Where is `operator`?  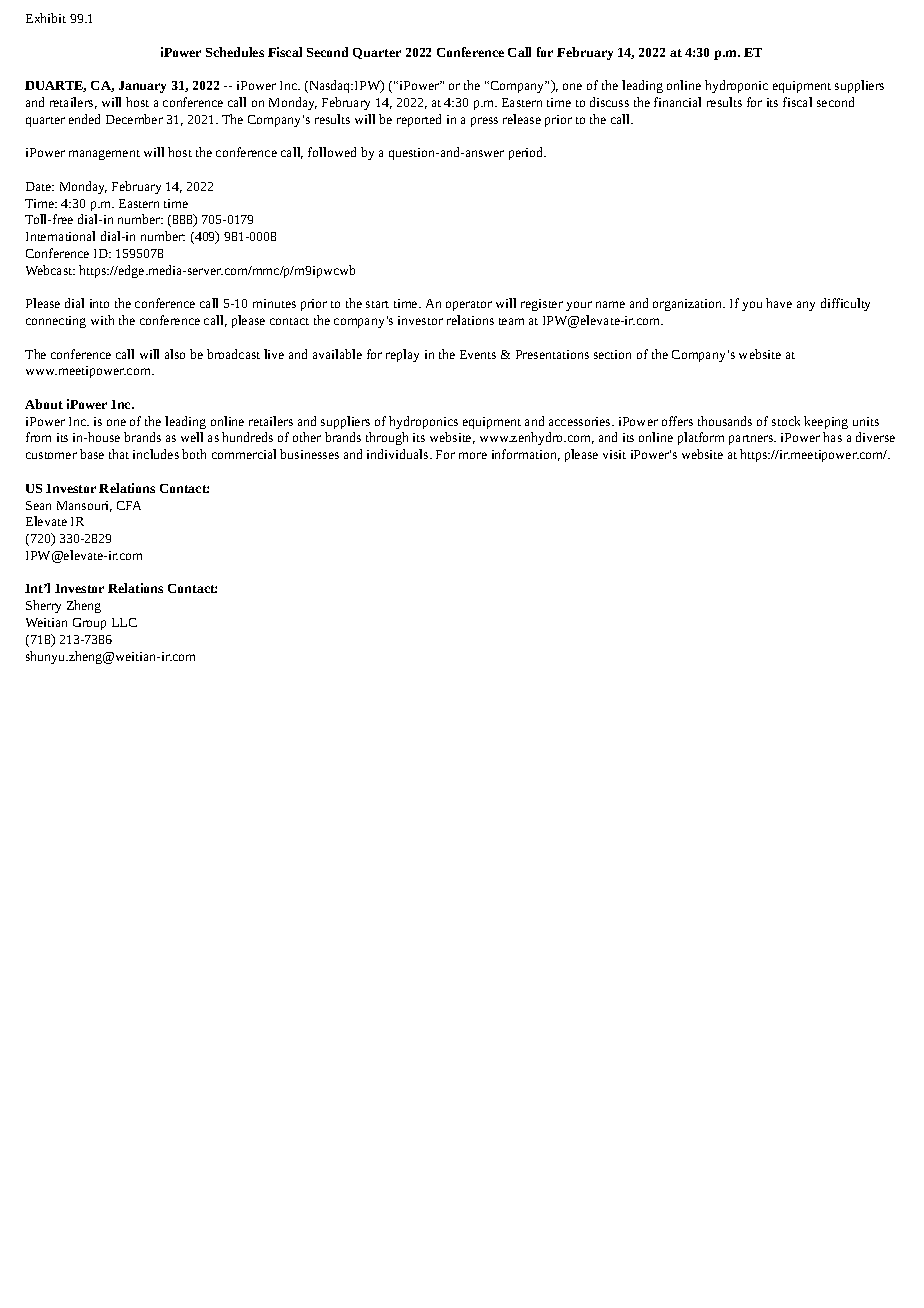 operator is located at coordinates (469, 306).
